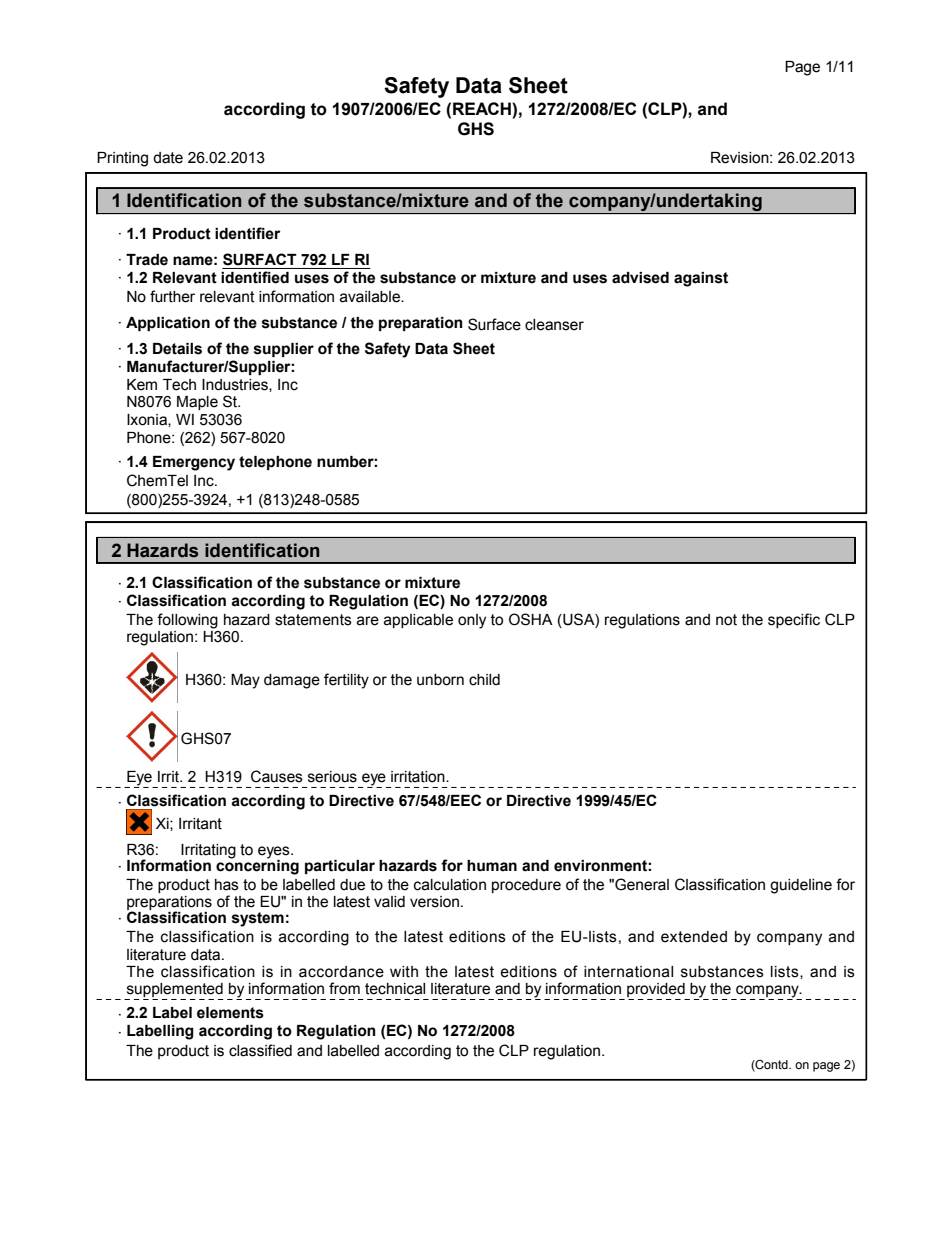 This image has width=952, height=1233. What do you see at coordinates (177, 349) in the image?
I see `Details` at bounding box center [177, 349].
